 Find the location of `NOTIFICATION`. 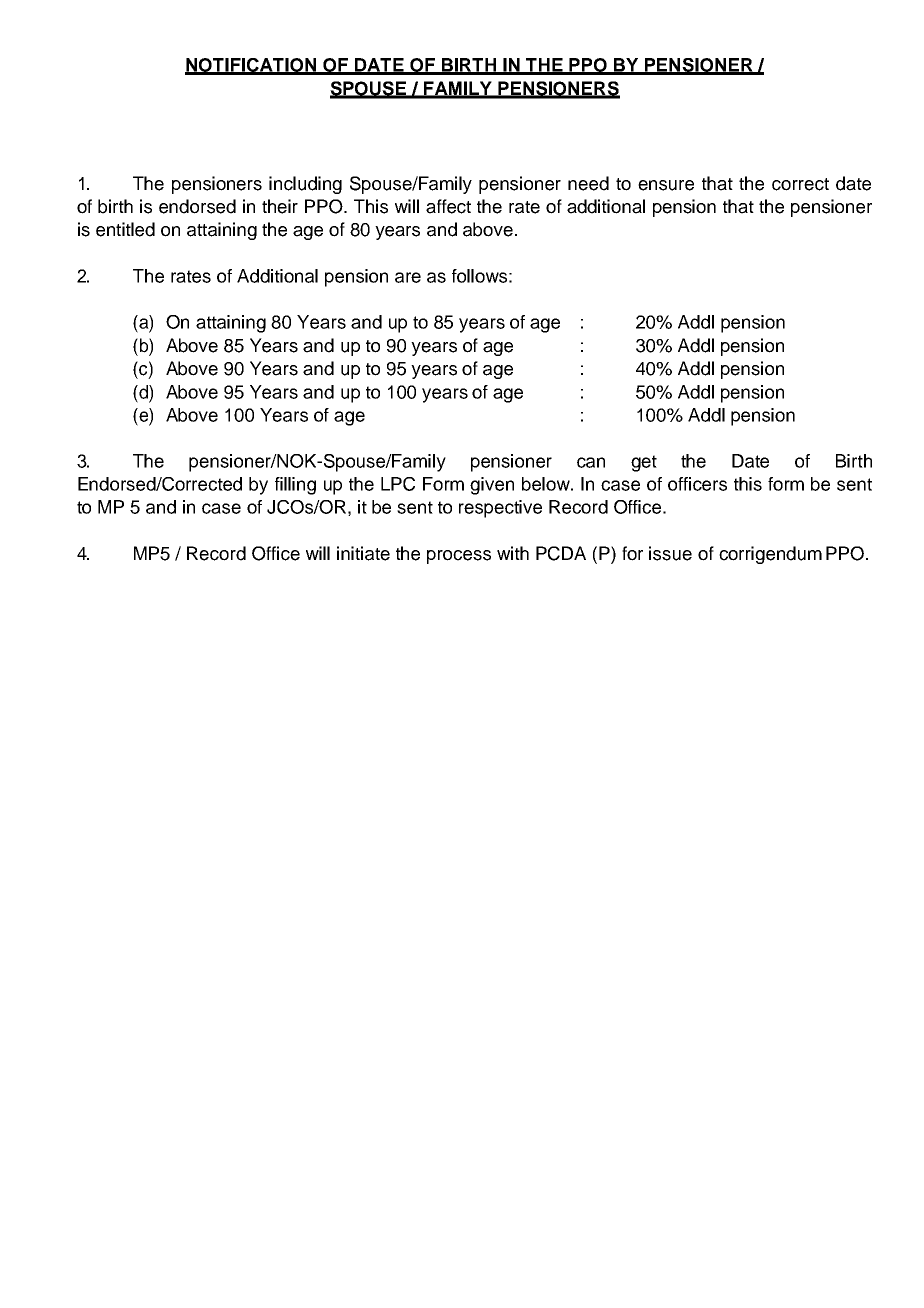

NOTIFICATION is located at coordinates (252, 66).
